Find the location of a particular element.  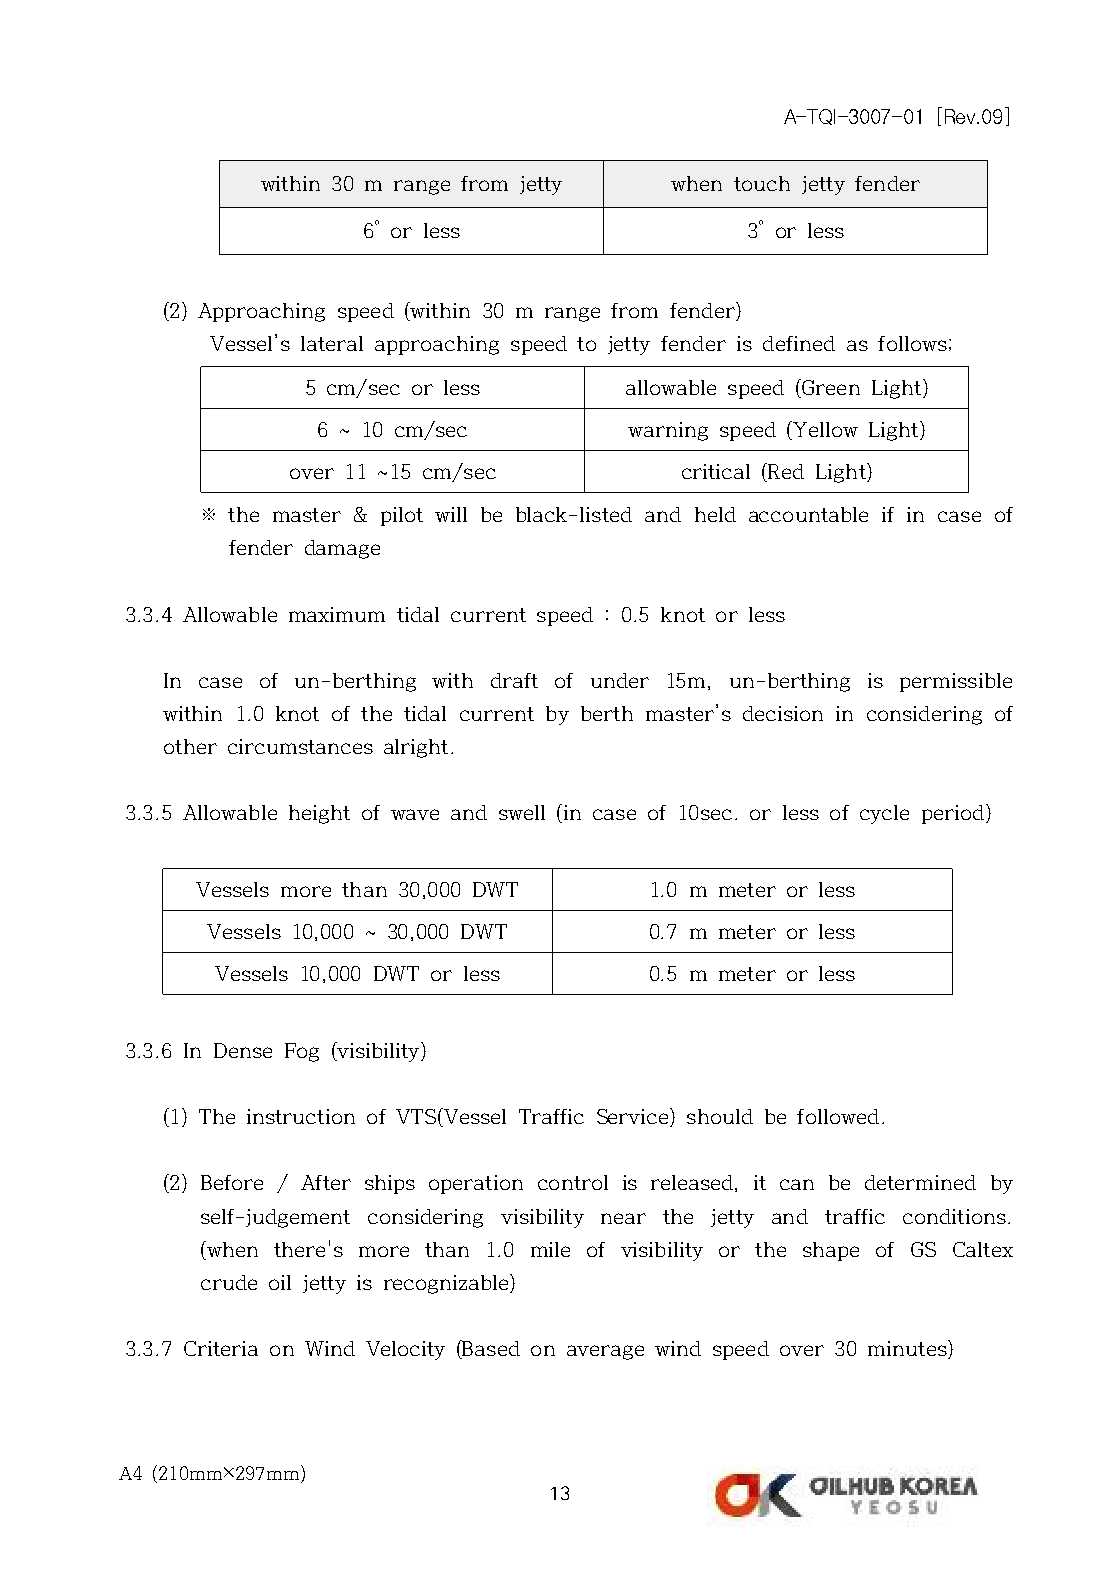

follows is located at coordinates (912, 343).
